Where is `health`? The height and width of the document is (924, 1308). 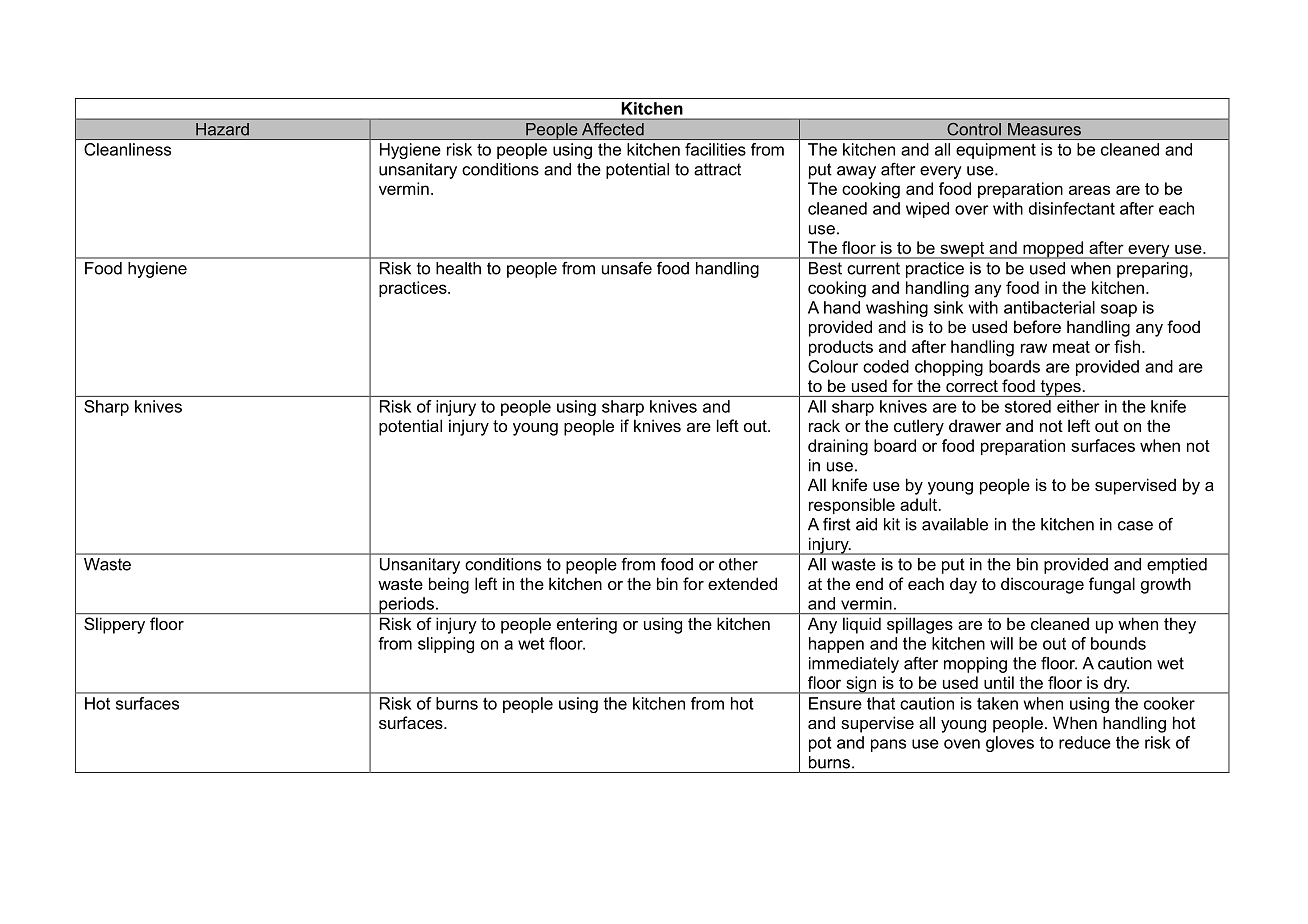
health is located at coordinates (458, 268).
